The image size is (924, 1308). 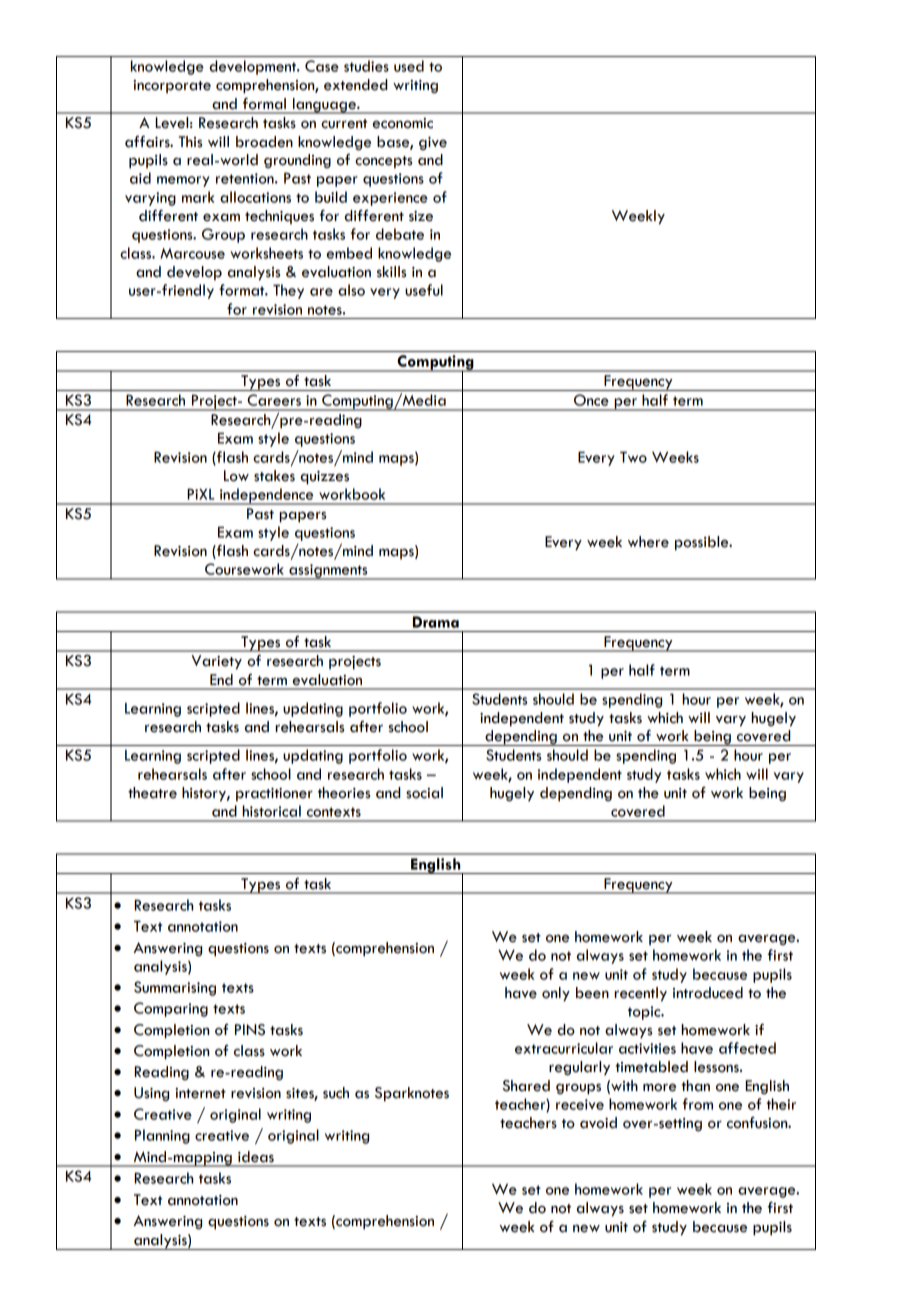 What do you see at coordinates (200, 1093) in the image?
I see `internet` at bounding box center [200, 1093].
